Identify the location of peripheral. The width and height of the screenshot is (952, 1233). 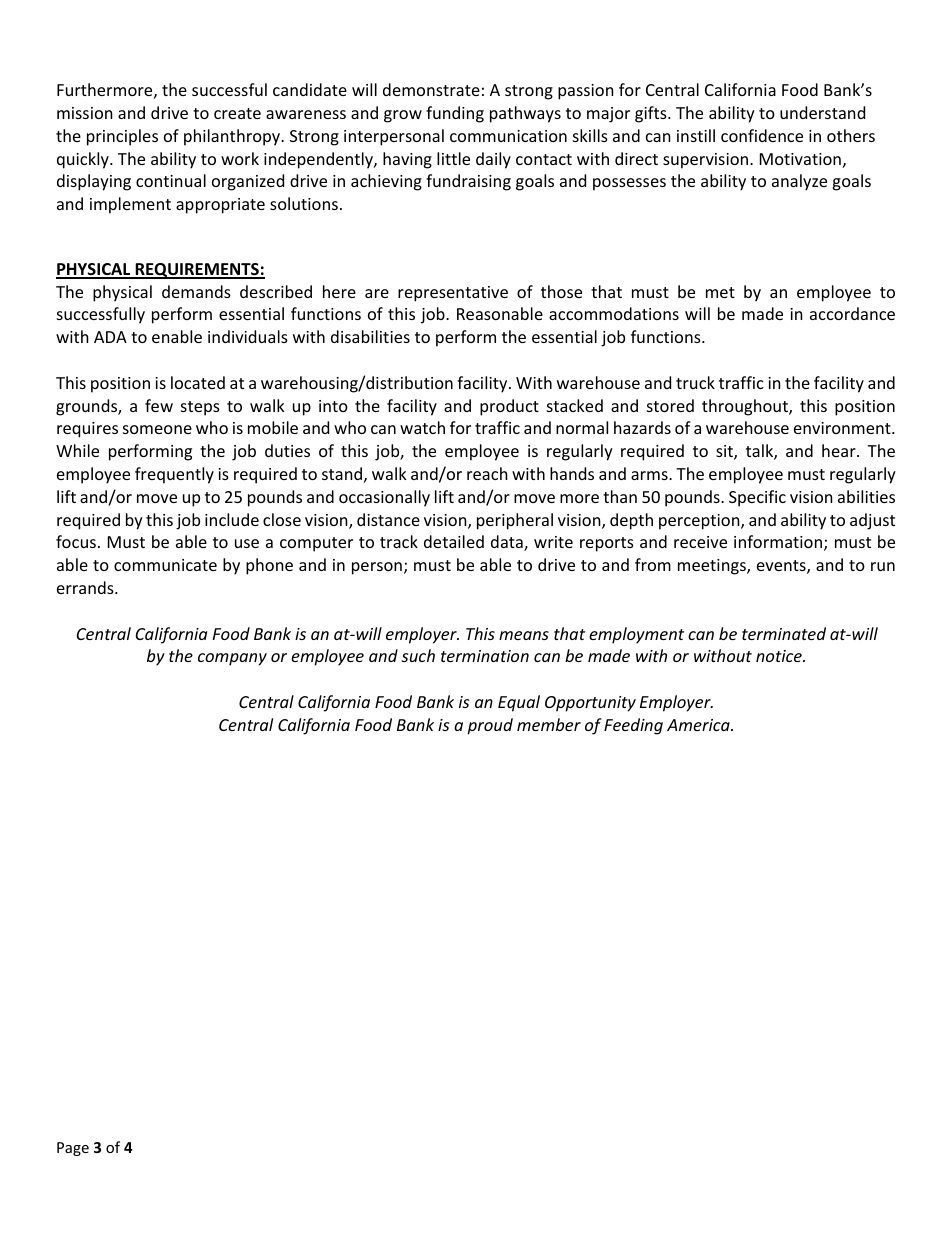
(515, 521).
